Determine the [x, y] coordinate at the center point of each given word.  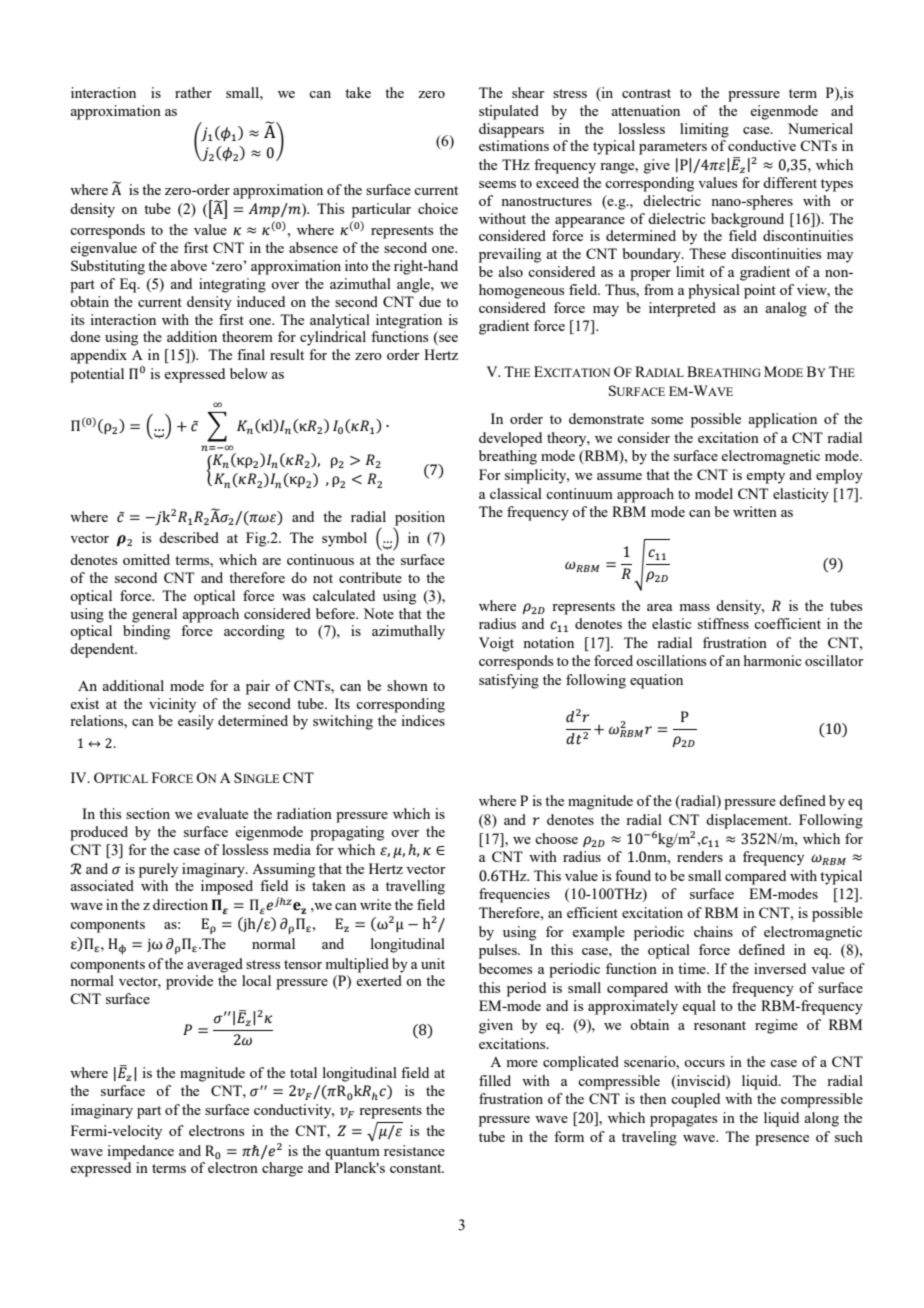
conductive [762, 145]
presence [782, 1140]
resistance [414, 1150]
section [148, 813]
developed [510, 439]
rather [193, 92]
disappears [511, 130]
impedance [140, 1152]
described [189, 537]
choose [556, 838]
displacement [748, 821]
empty [765, 477]
